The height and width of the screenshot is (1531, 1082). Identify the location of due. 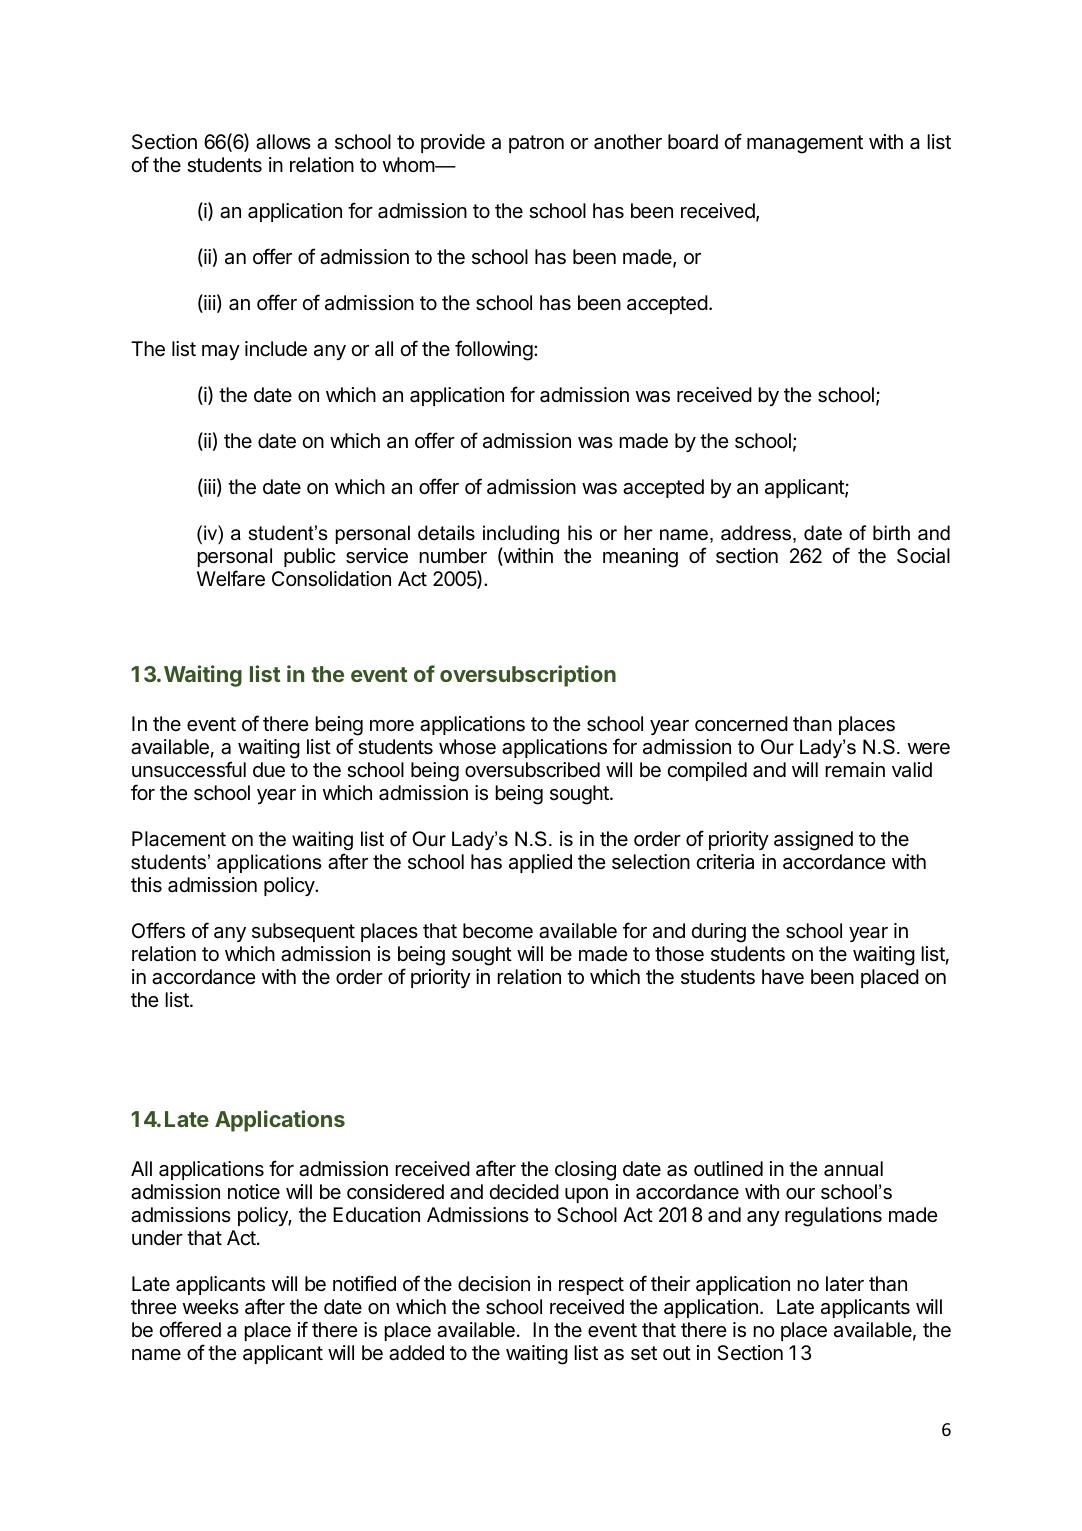
(269, 770).
